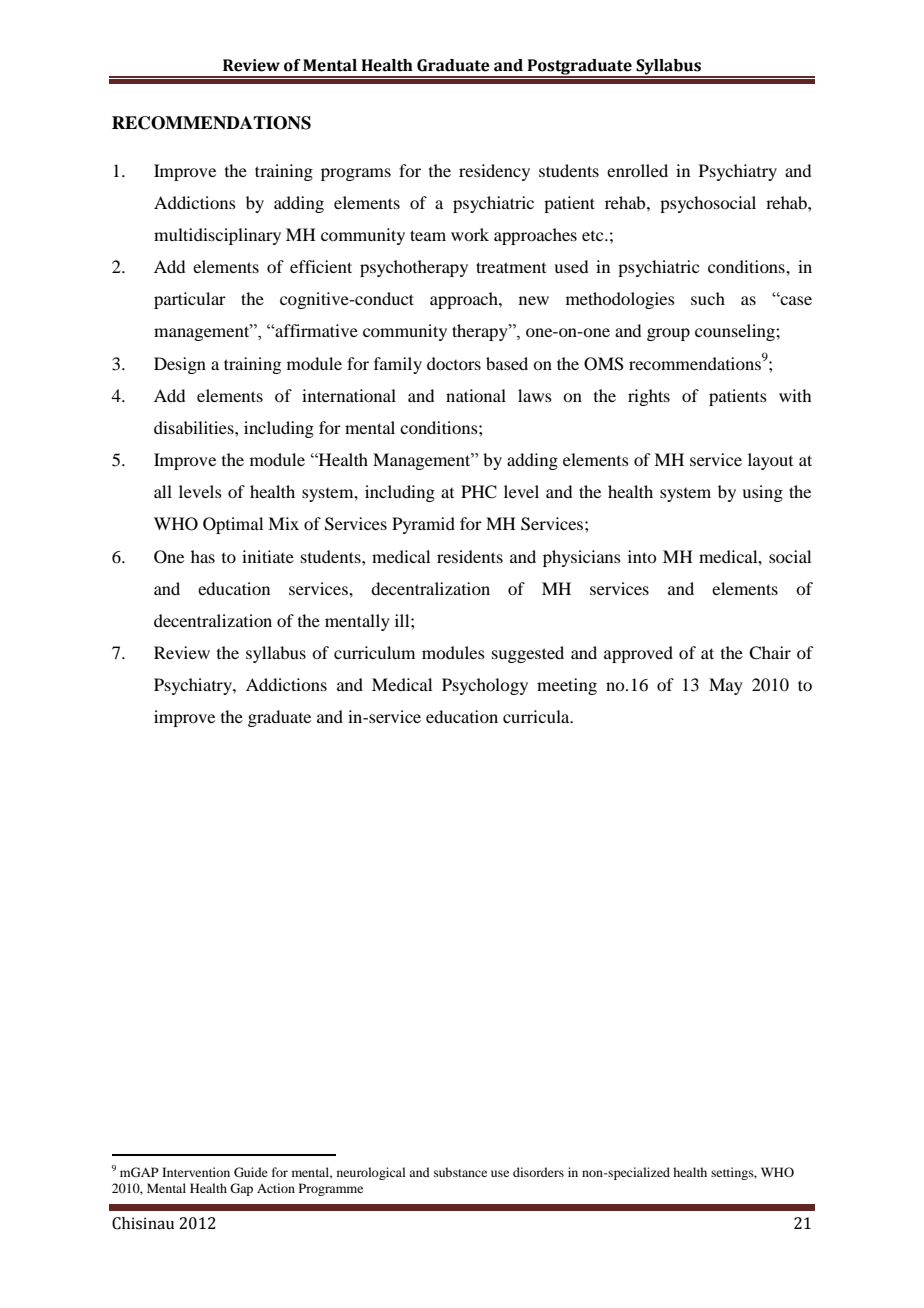  Describe the element at coordinates (251, 1172) in the image. I see `Guide` at that location.
